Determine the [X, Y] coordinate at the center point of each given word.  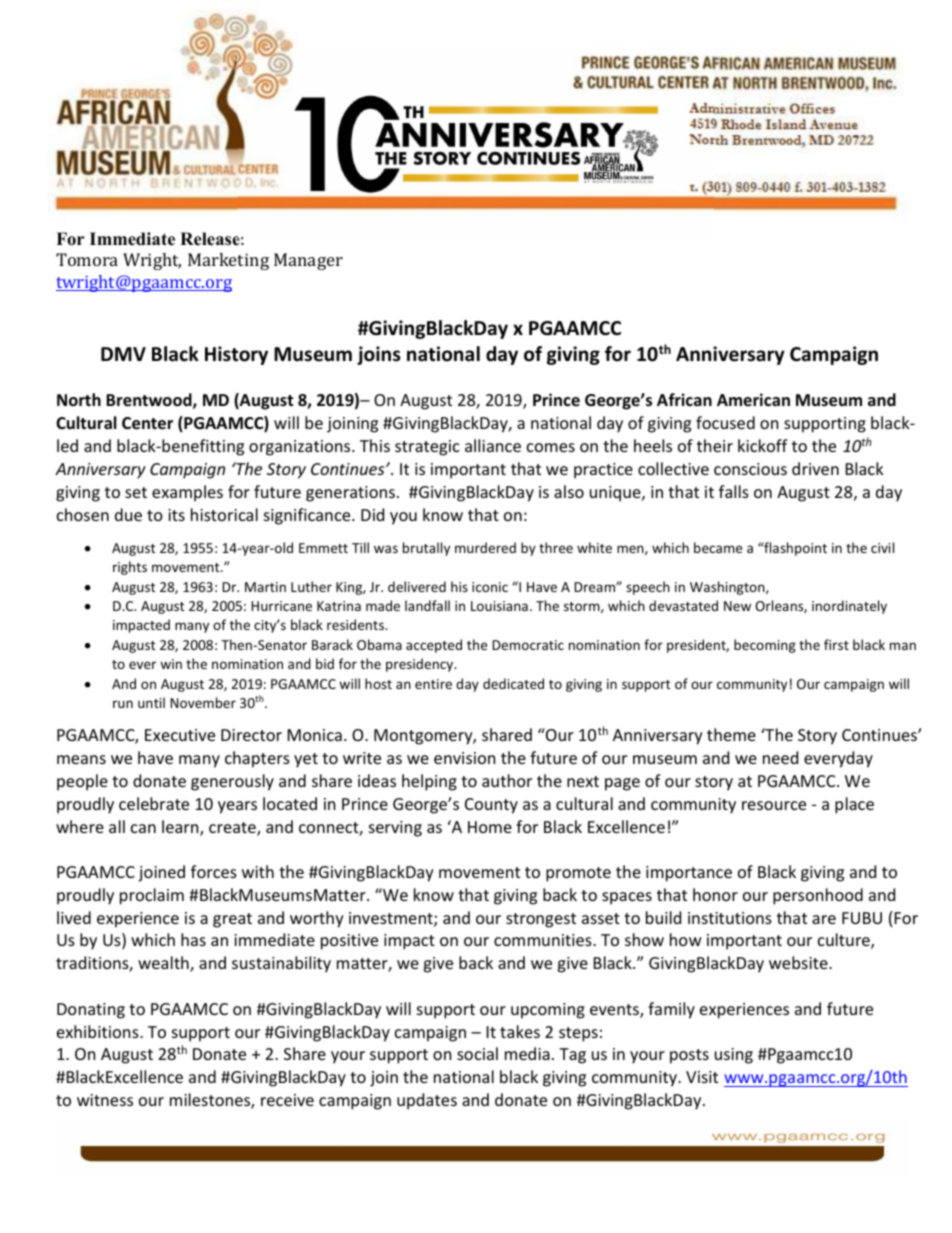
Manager [308, 261]
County [491, 806]
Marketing [228, 261]
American [753, 399]
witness [105, 1100]
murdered [485, 547]
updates [427, 1101]
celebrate [154, 803]
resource [774, 805]
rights [130, 568]
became [718, 547]
